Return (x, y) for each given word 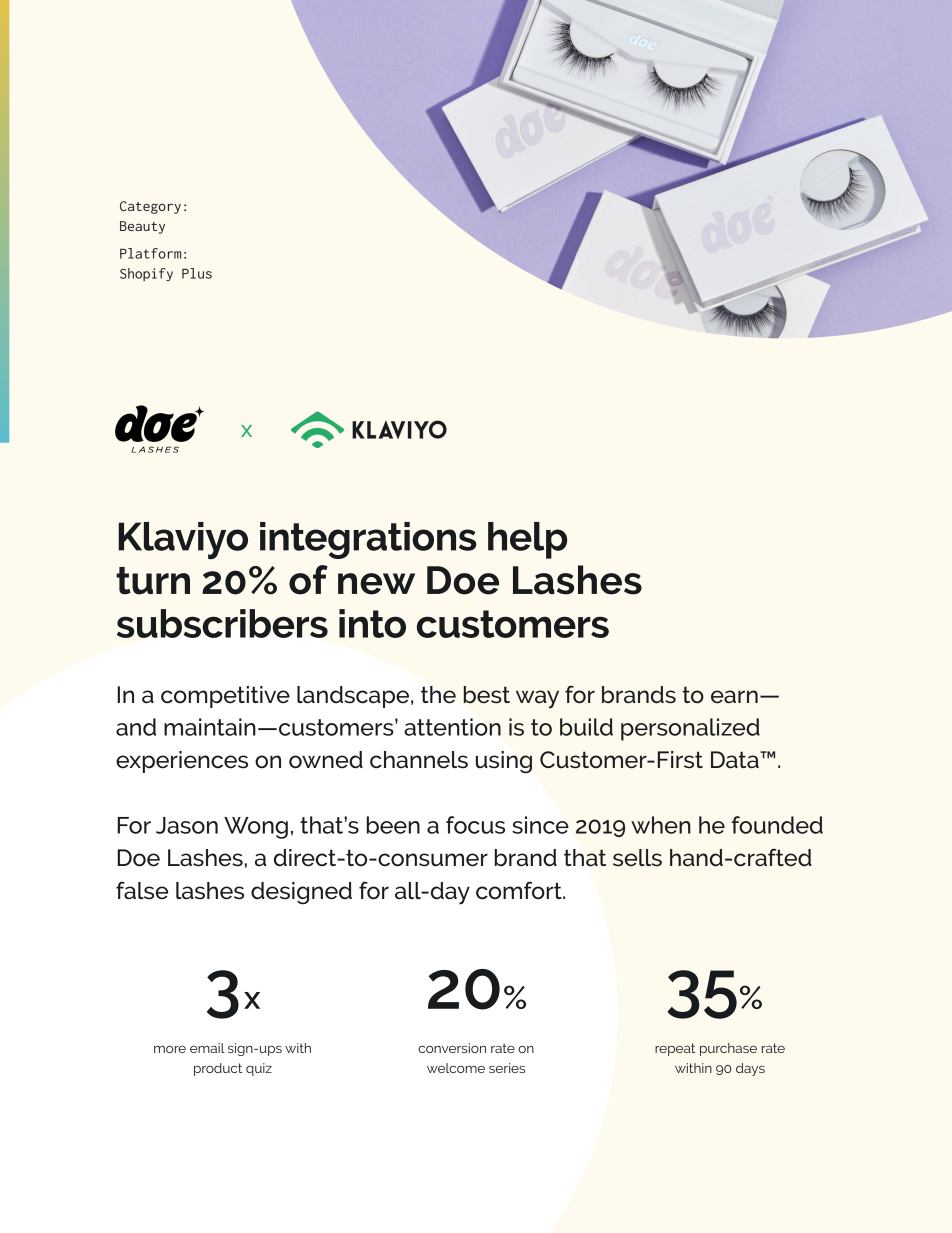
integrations (368, 540)
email (207, 1048)
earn (734, 697)
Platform (150, 253)
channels (419, 760)
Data (736, 760)
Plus (197, 273)
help (527, 540)
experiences (182, 762)
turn (153, 581)
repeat (675, 1049)
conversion (452, 1048)
